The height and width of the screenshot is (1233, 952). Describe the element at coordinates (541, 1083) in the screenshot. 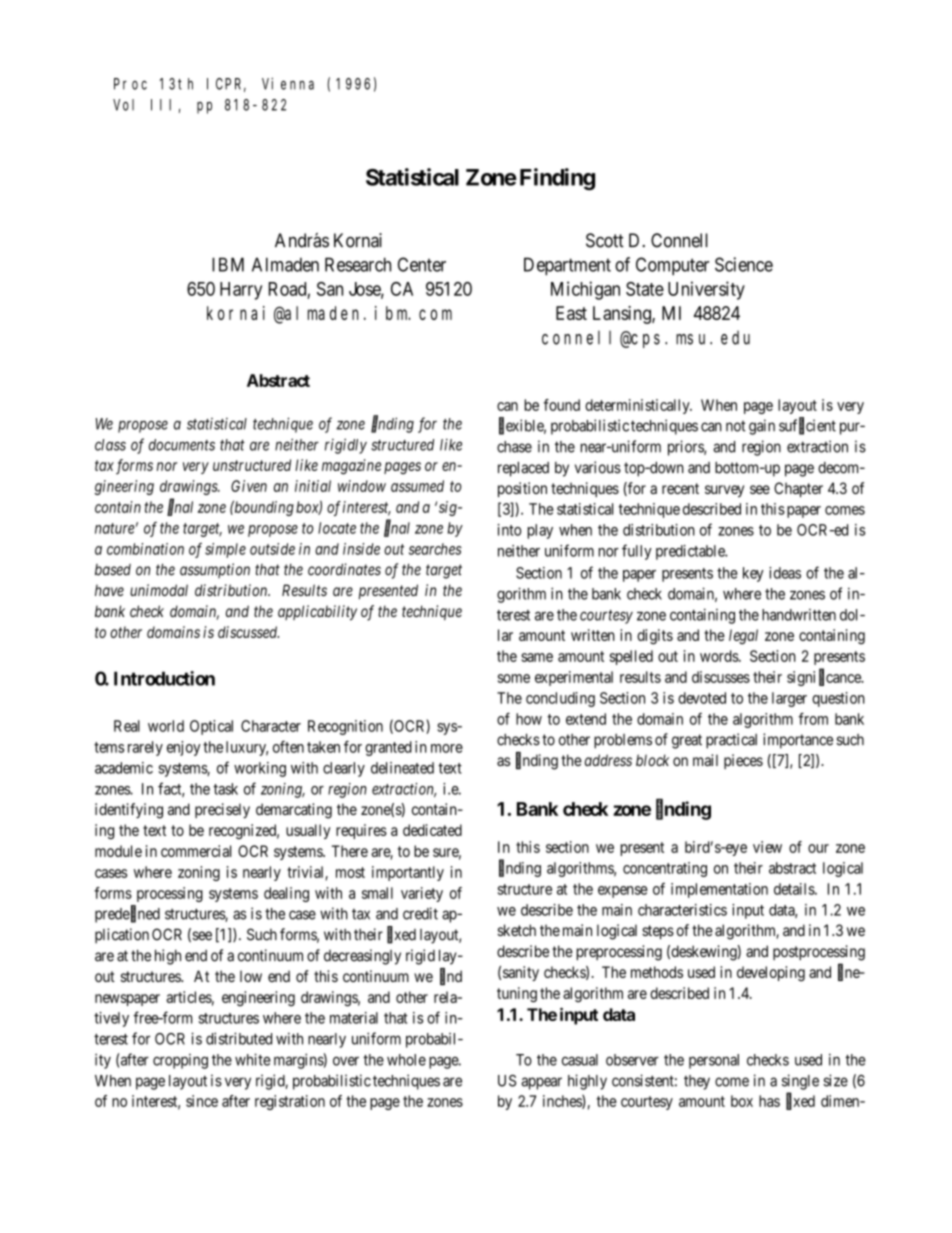

I see `appear` at that location.
